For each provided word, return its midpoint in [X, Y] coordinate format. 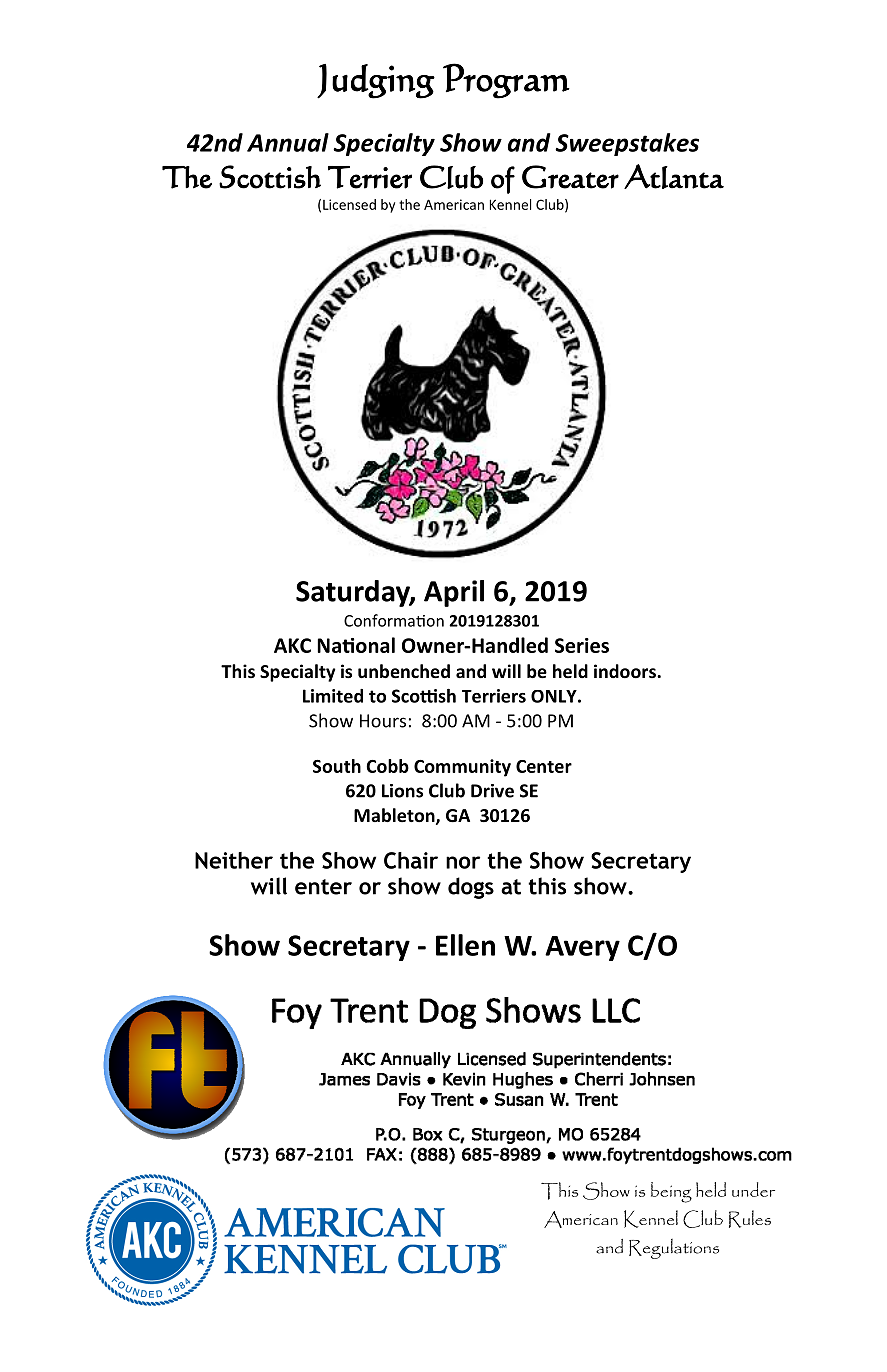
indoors [626, 671]
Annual [288, 142]
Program [506, 81]
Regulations [674, 1249]
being [671, 1192]
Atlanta [674, 176]
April [454, 593]
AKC [292, 645]
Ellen [465, 945]
